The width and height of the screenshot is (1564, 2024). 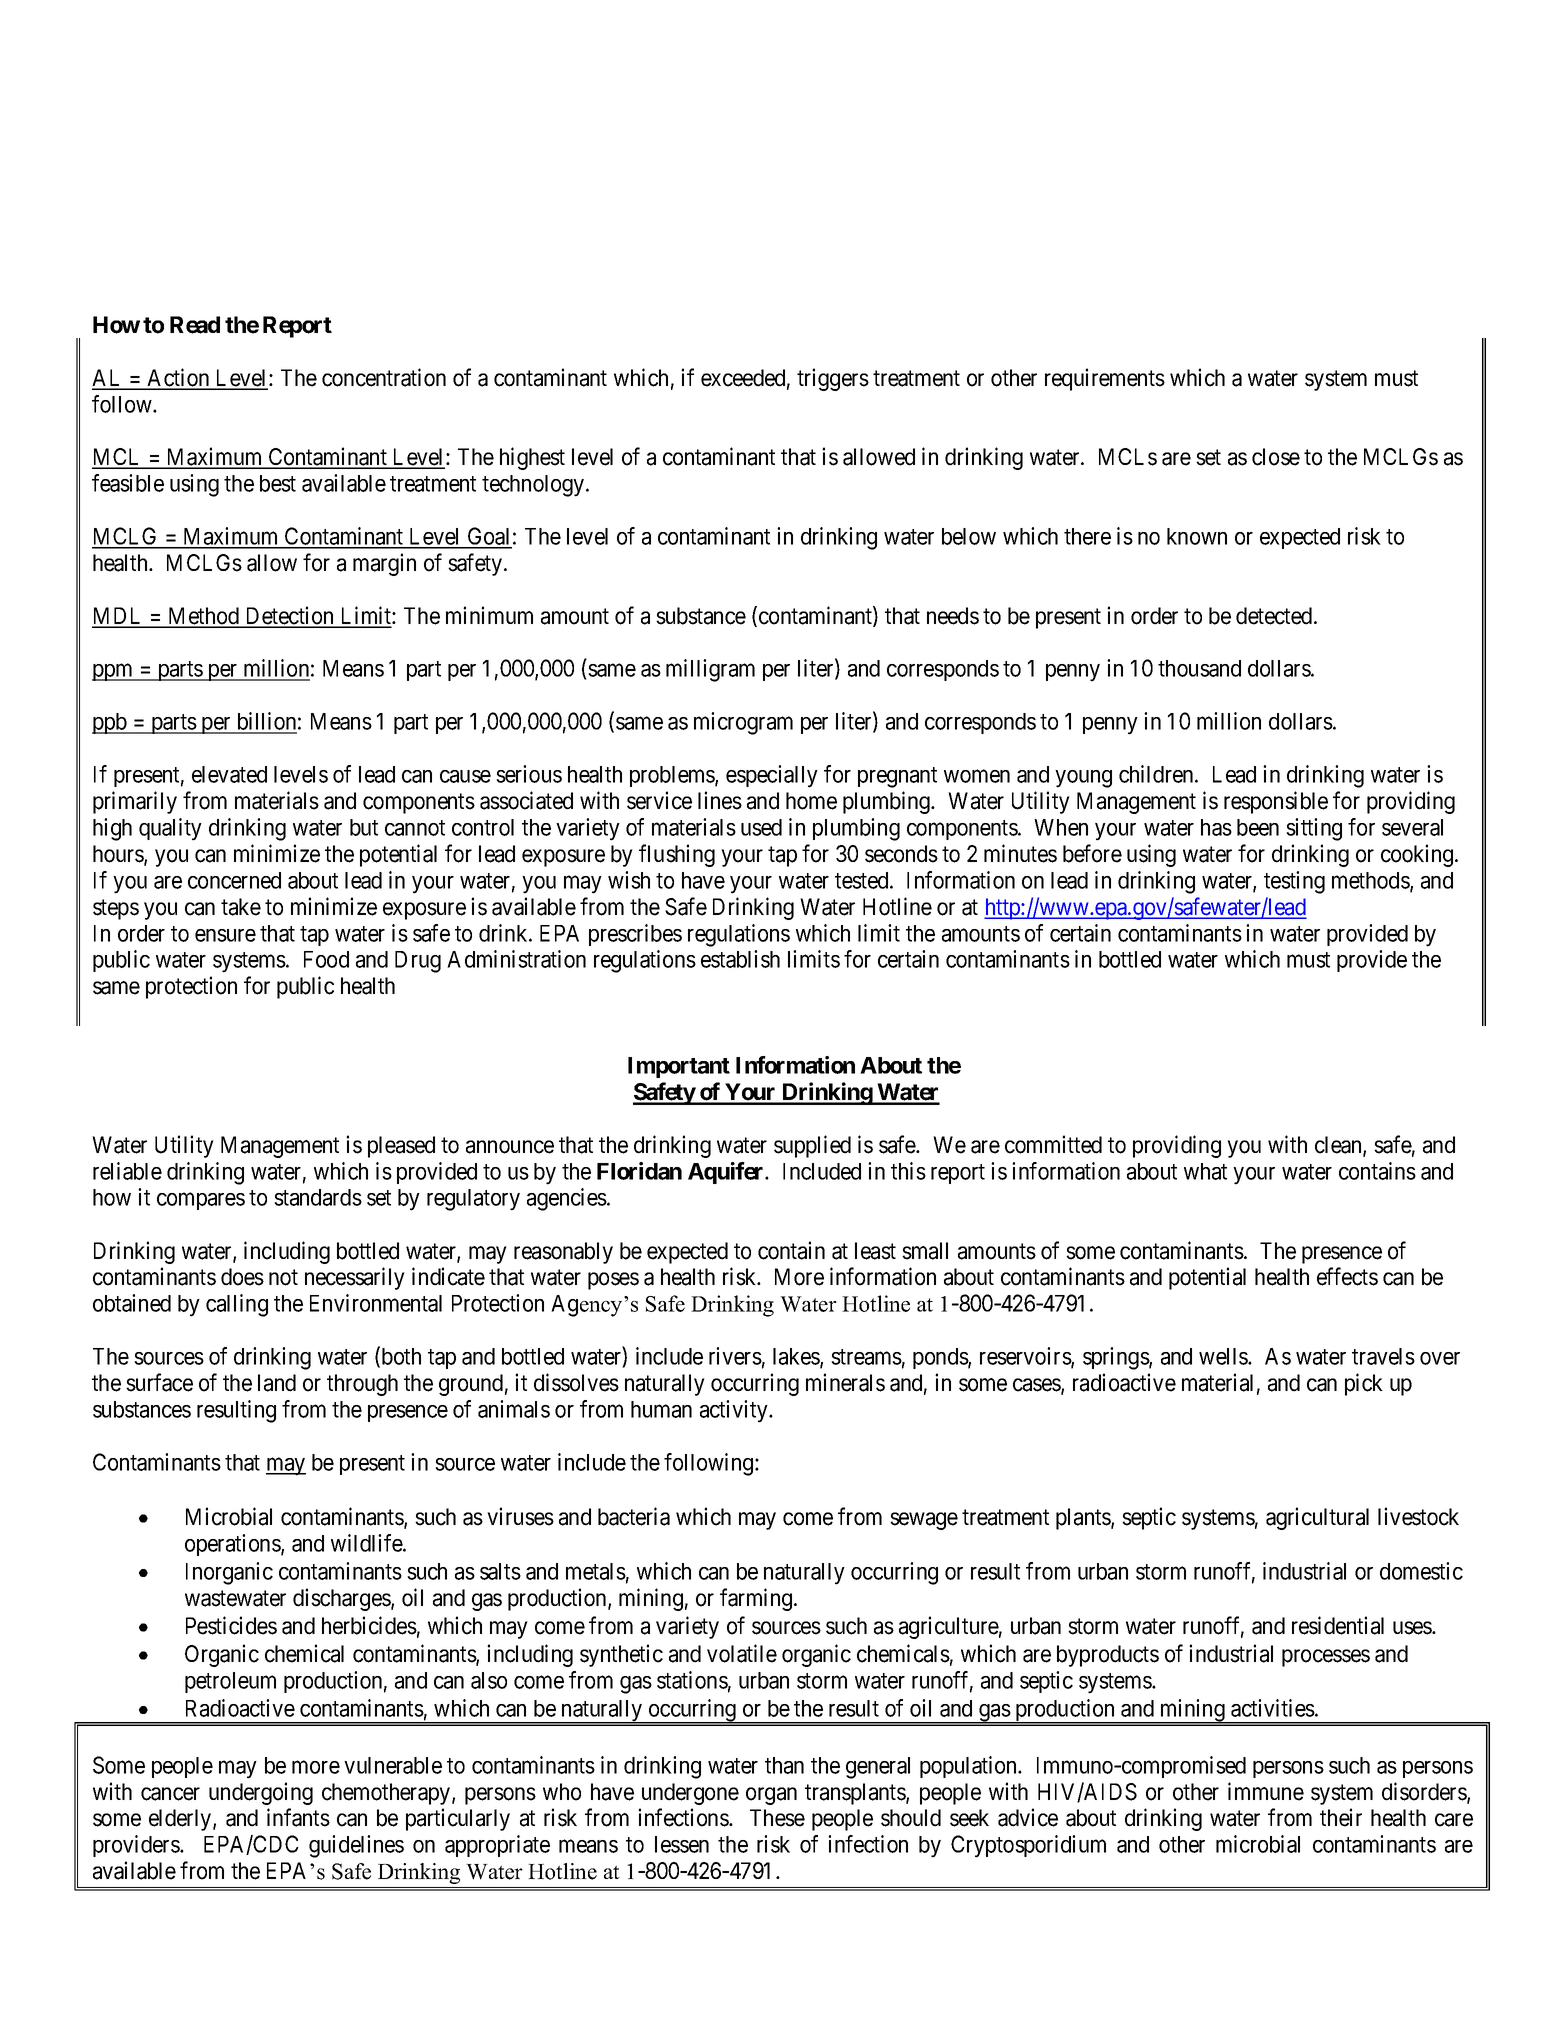 What do you see at coordinates (1224, 1356) in the screenshot?
I see `wells` at bounding box center [1224, 1356].
